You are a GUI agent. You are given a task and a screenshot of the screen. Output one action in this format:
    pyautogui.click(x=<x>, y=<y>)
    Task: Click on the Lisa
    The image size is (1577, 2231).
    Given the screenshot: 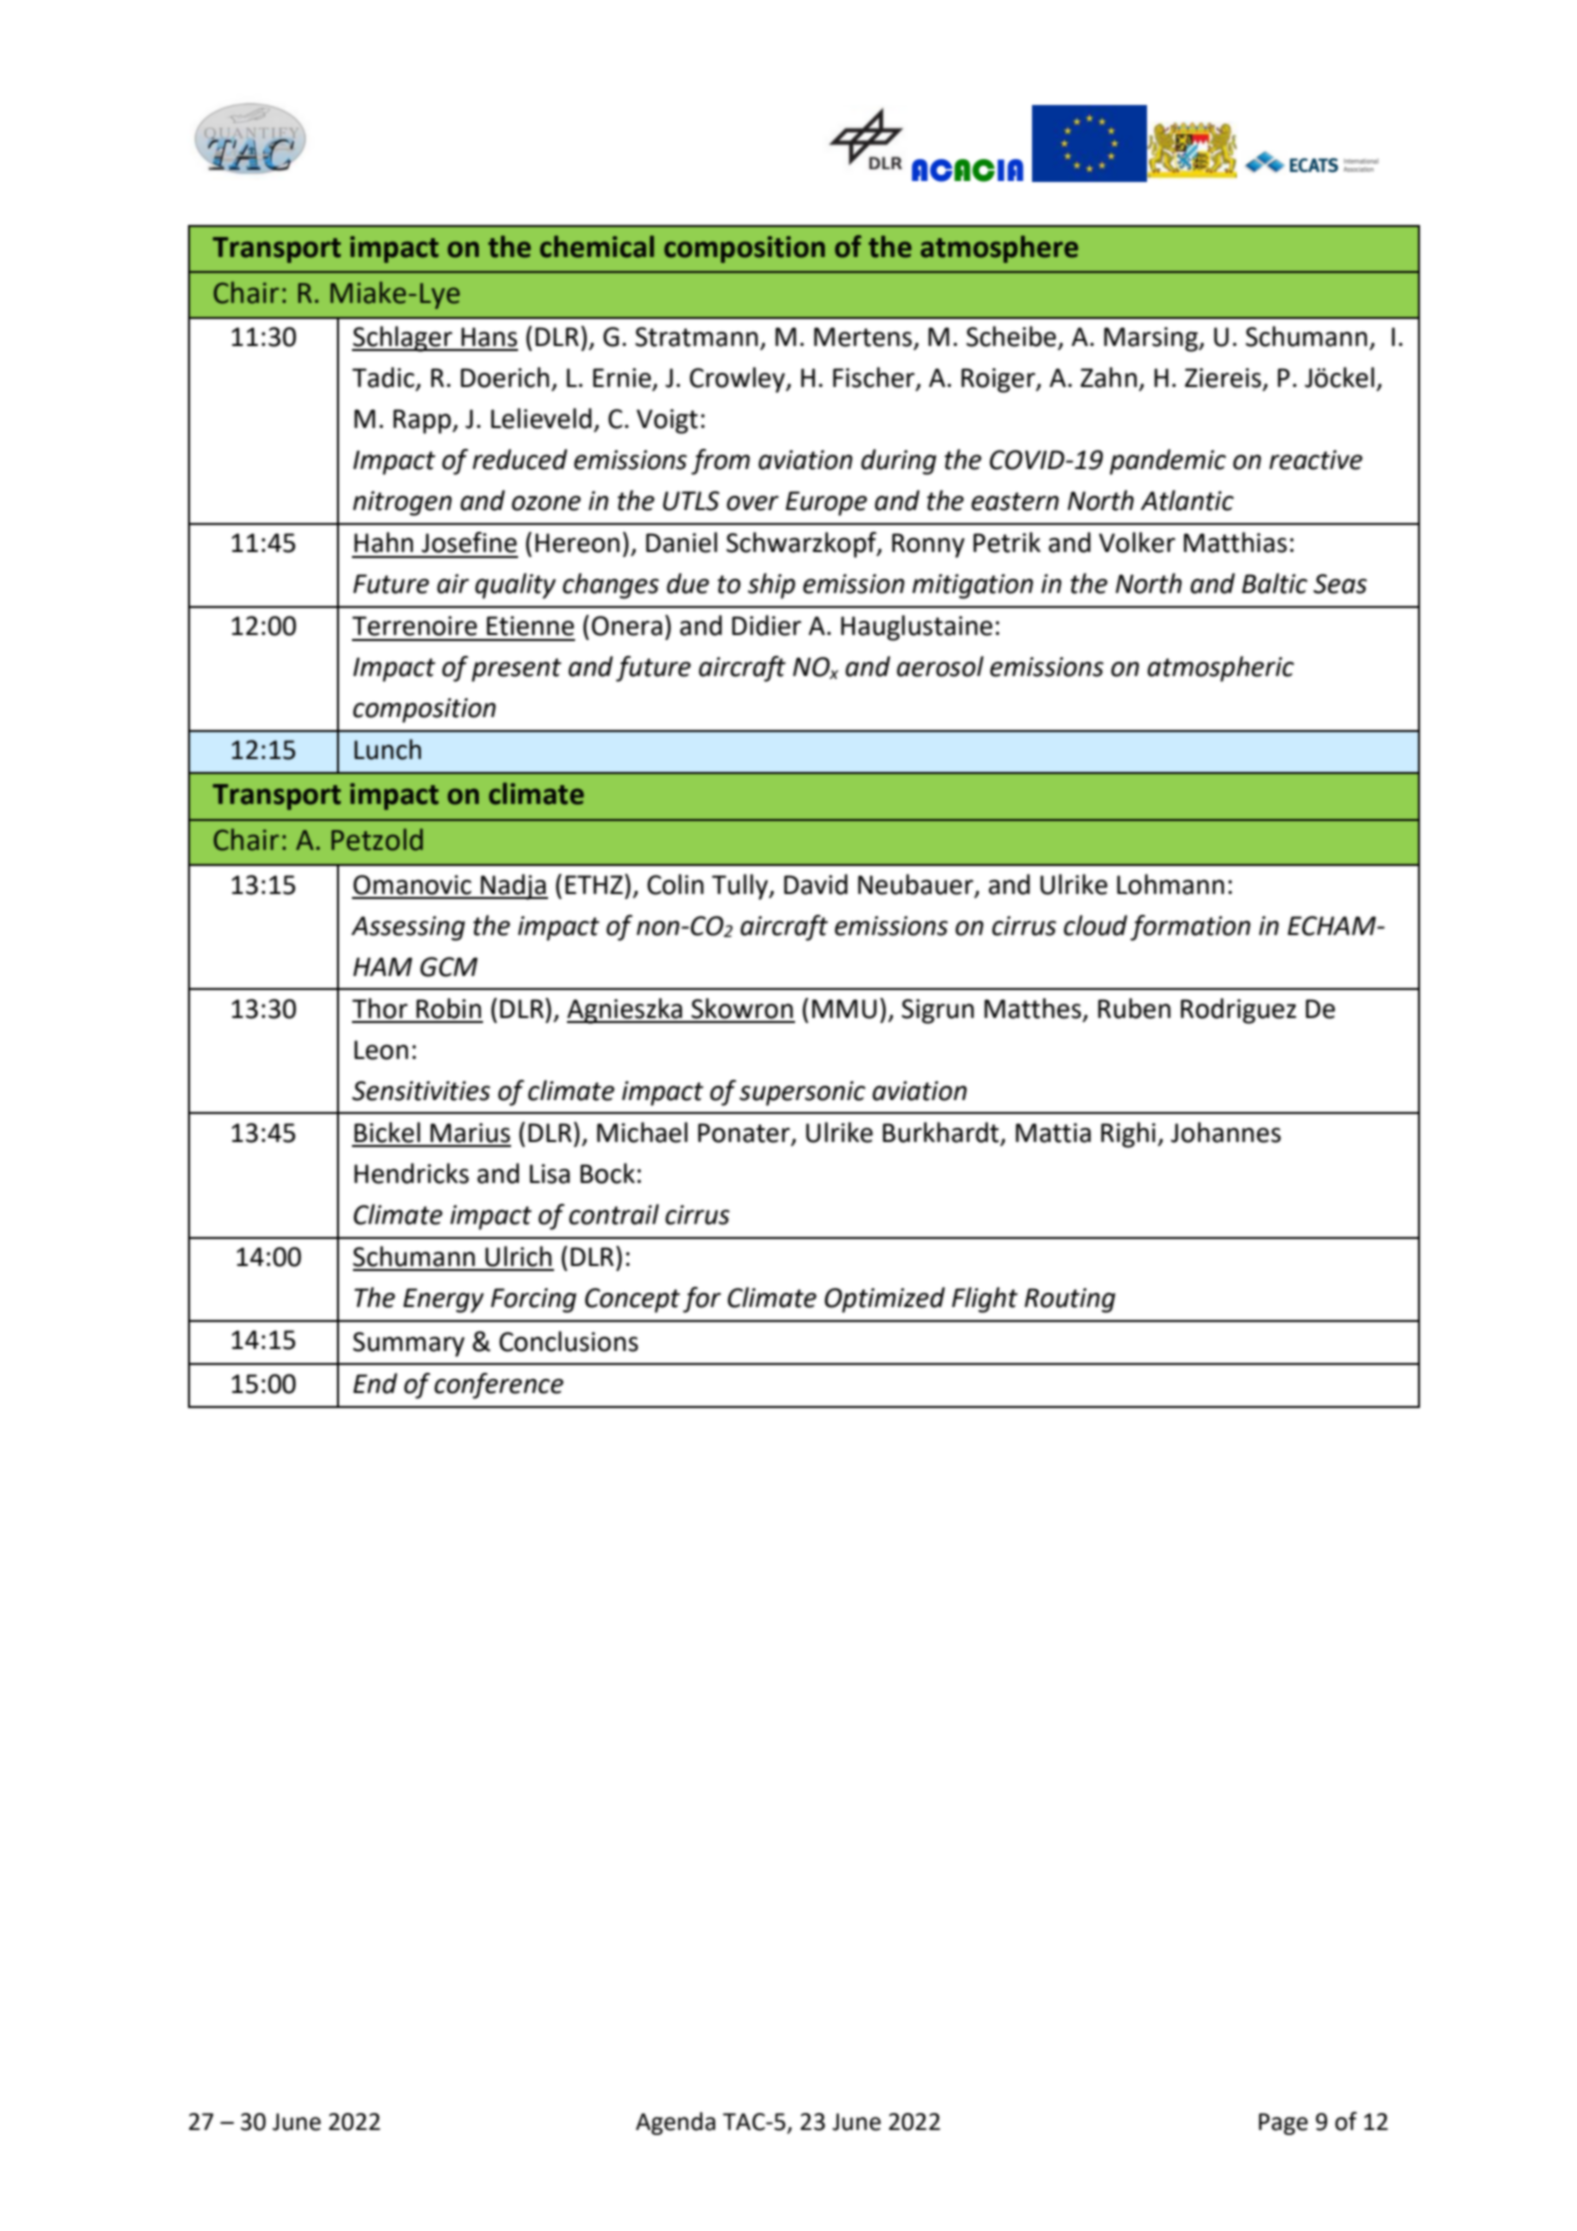 What is the action you would take?
    pyautogui.click(x=550, y=1174)
